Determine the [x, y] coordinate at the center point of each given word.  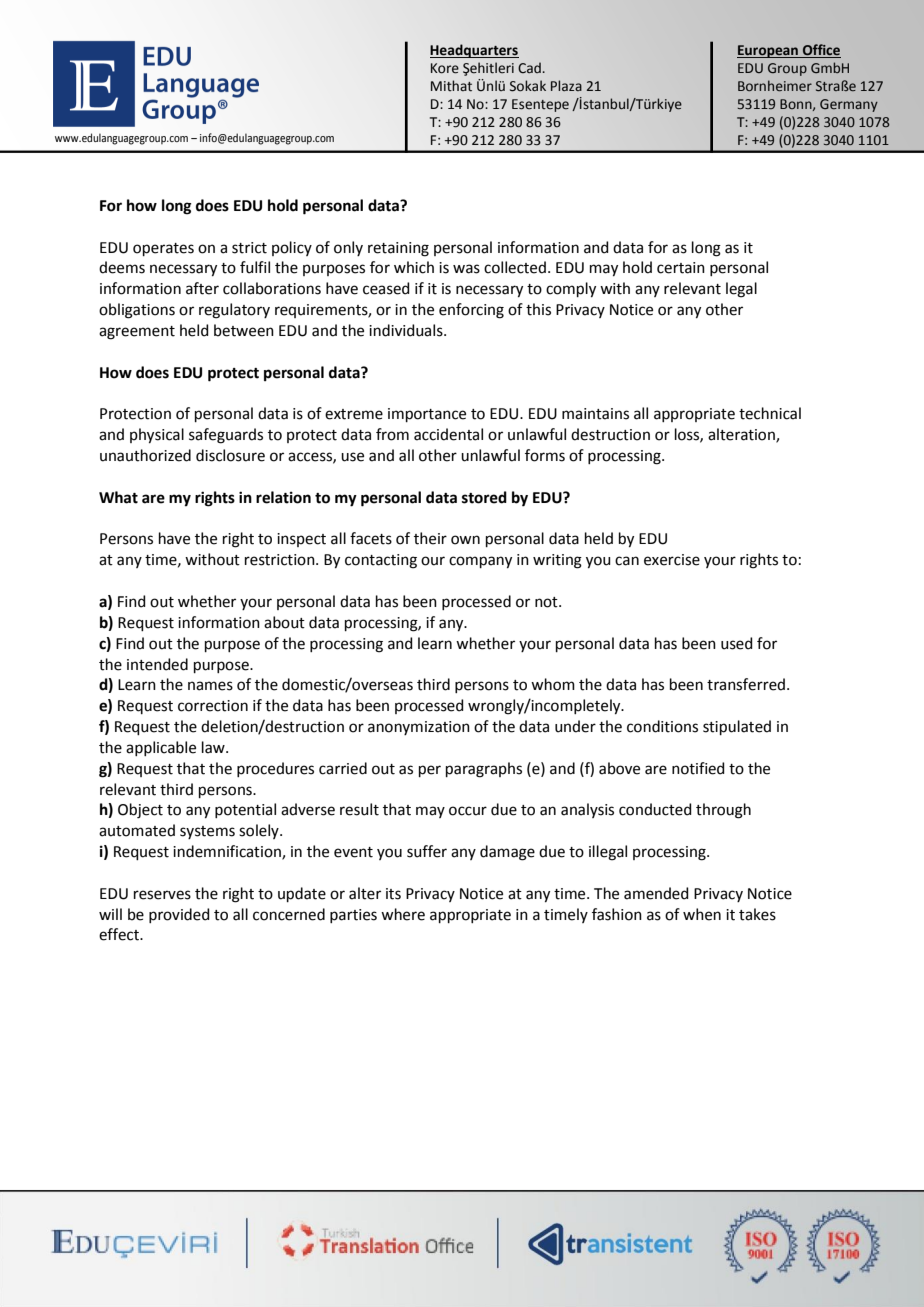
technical [770, 413]
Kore [445, 68]
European [768, 51]
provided [179, 915]
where [403, 914]
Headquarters [474, 51]
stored [484, 497]
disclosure [230, 455]
